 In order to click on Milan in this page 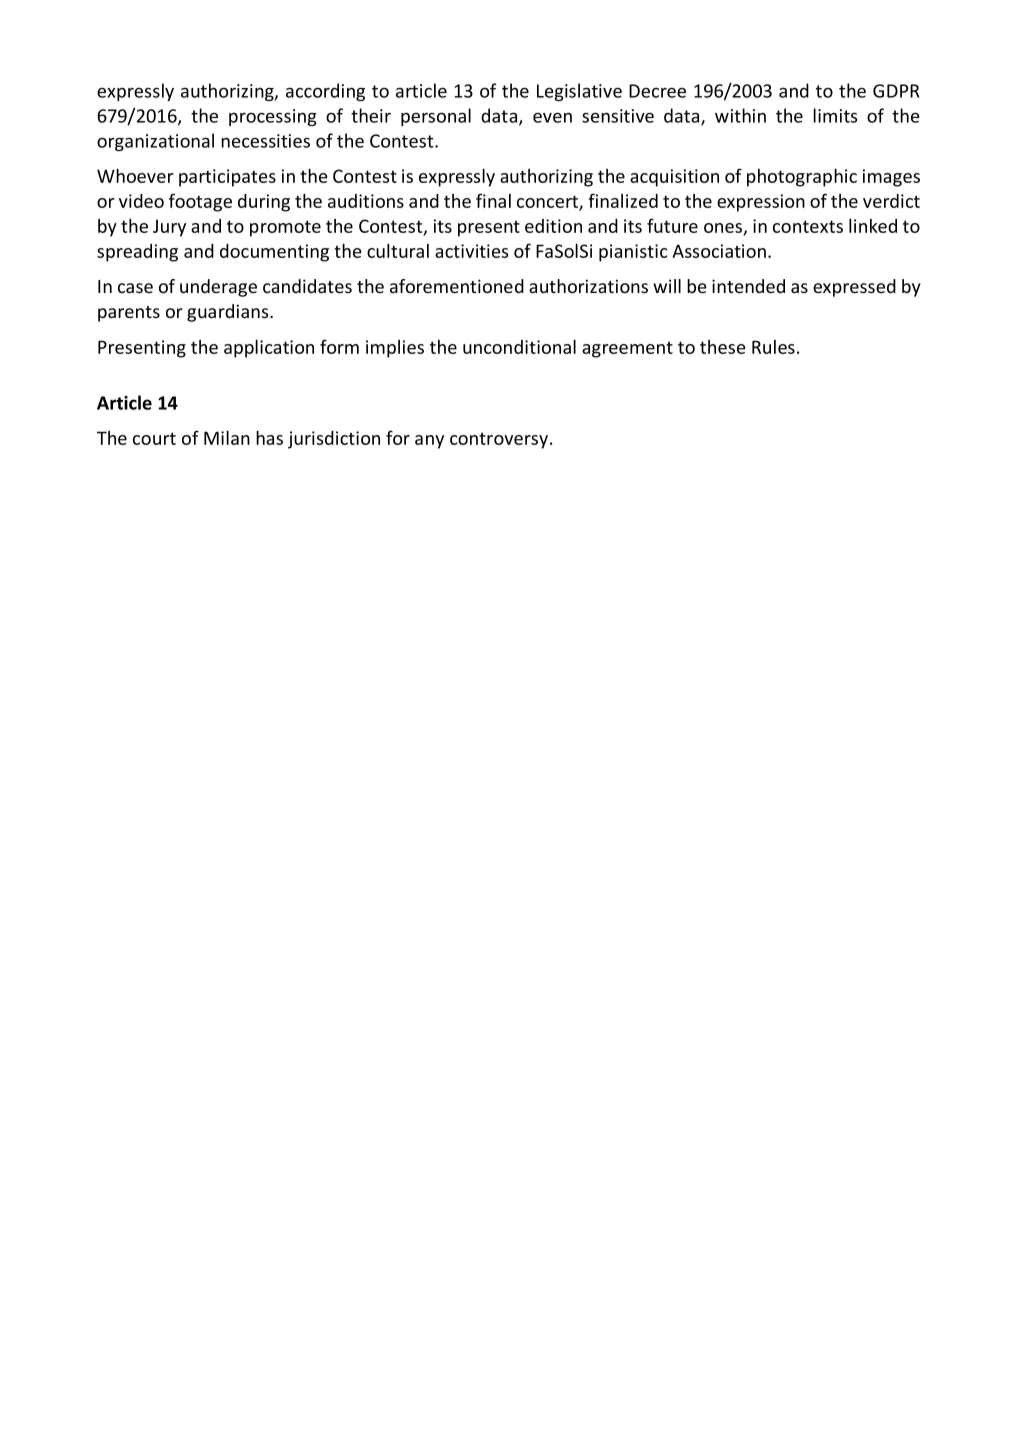, I will do `click(227, 438)`.
